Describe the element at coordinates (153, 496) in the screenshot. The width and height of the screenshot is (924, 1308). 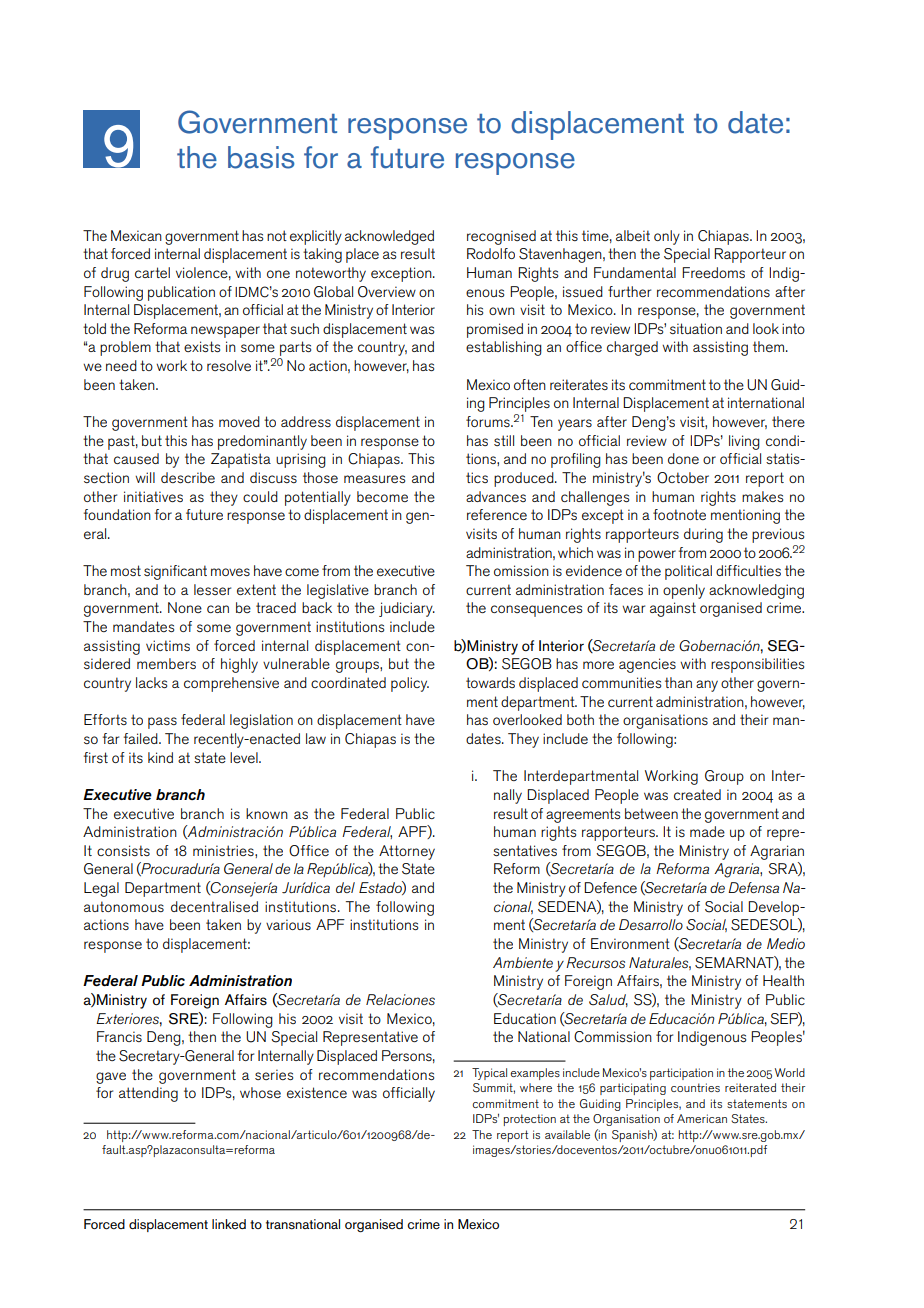
I see `initiatives` at that location.
